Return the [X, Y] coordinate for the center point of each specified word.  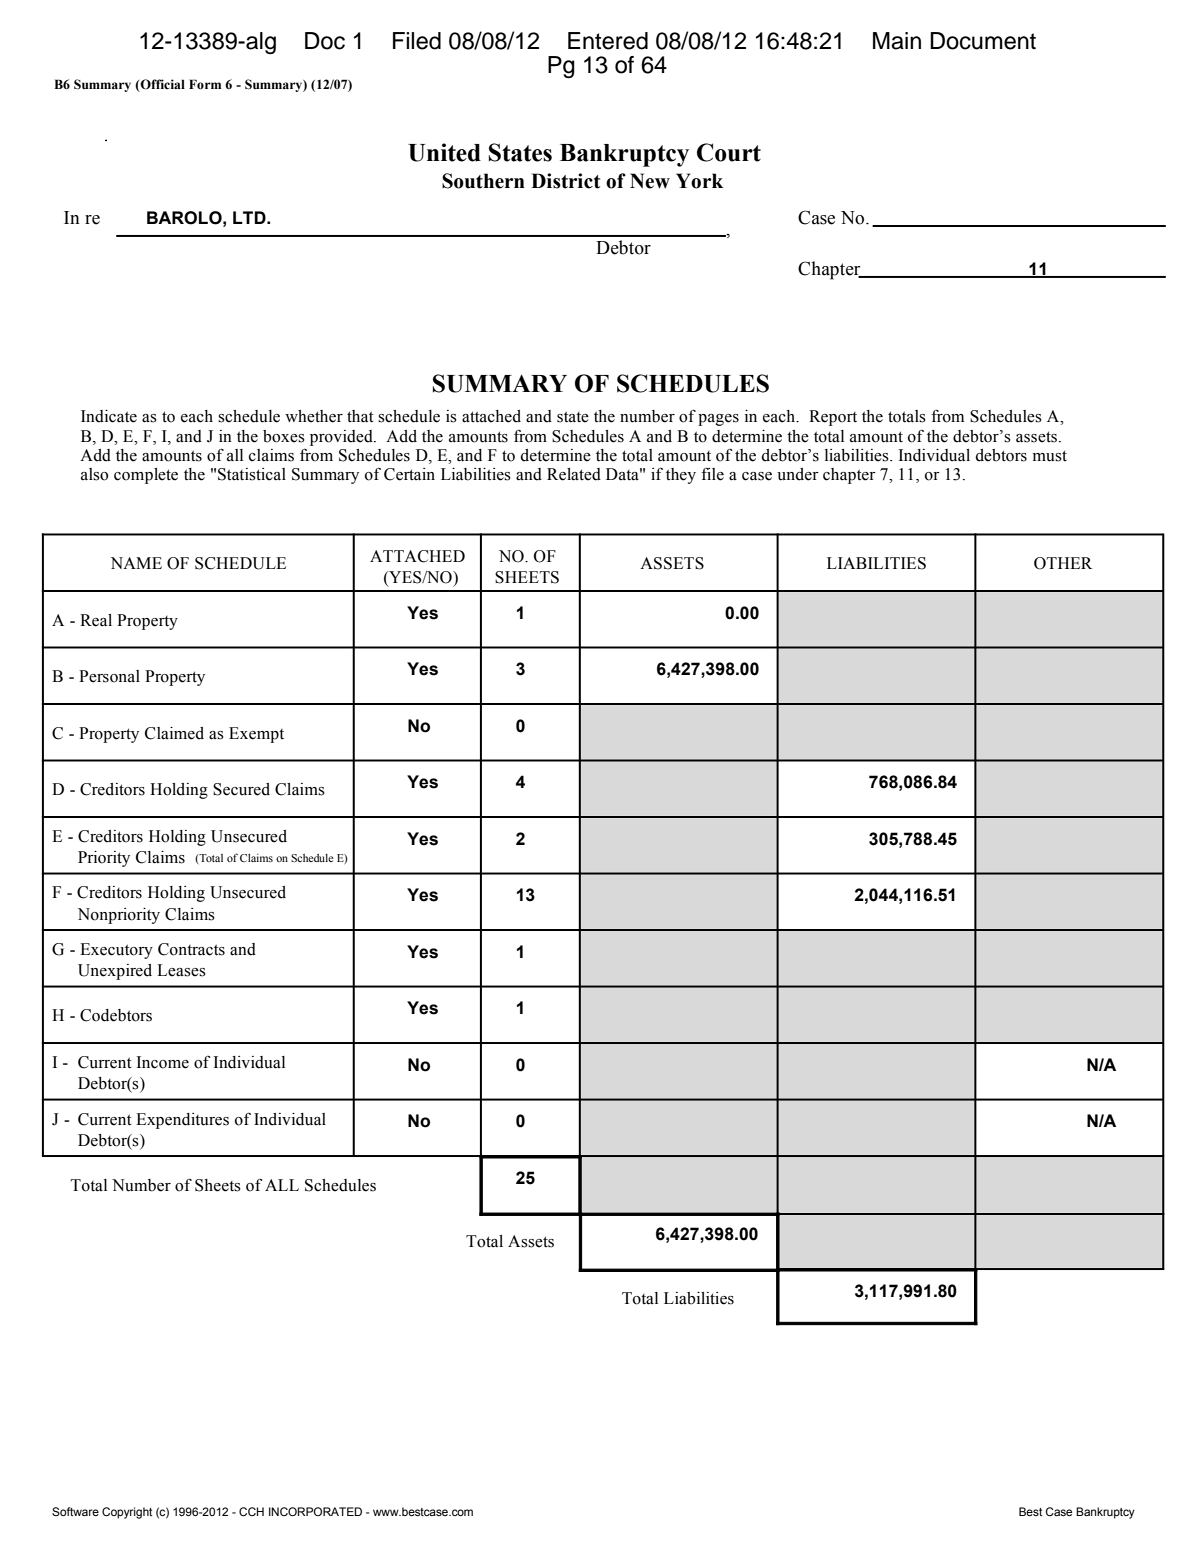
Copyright [127, 1513]
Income [163, 1062]
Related [574, 474]
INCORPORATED [315, 1511]
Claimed [174, 733]
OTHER [1063, 563]
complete [146, 476]
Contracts [191, 949]
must [1050, 456]
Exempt [256, 735]
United [444, 152]
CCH [251, 1511]
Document [983, 41]
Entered [608, 41]
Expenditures [182, 1121]
